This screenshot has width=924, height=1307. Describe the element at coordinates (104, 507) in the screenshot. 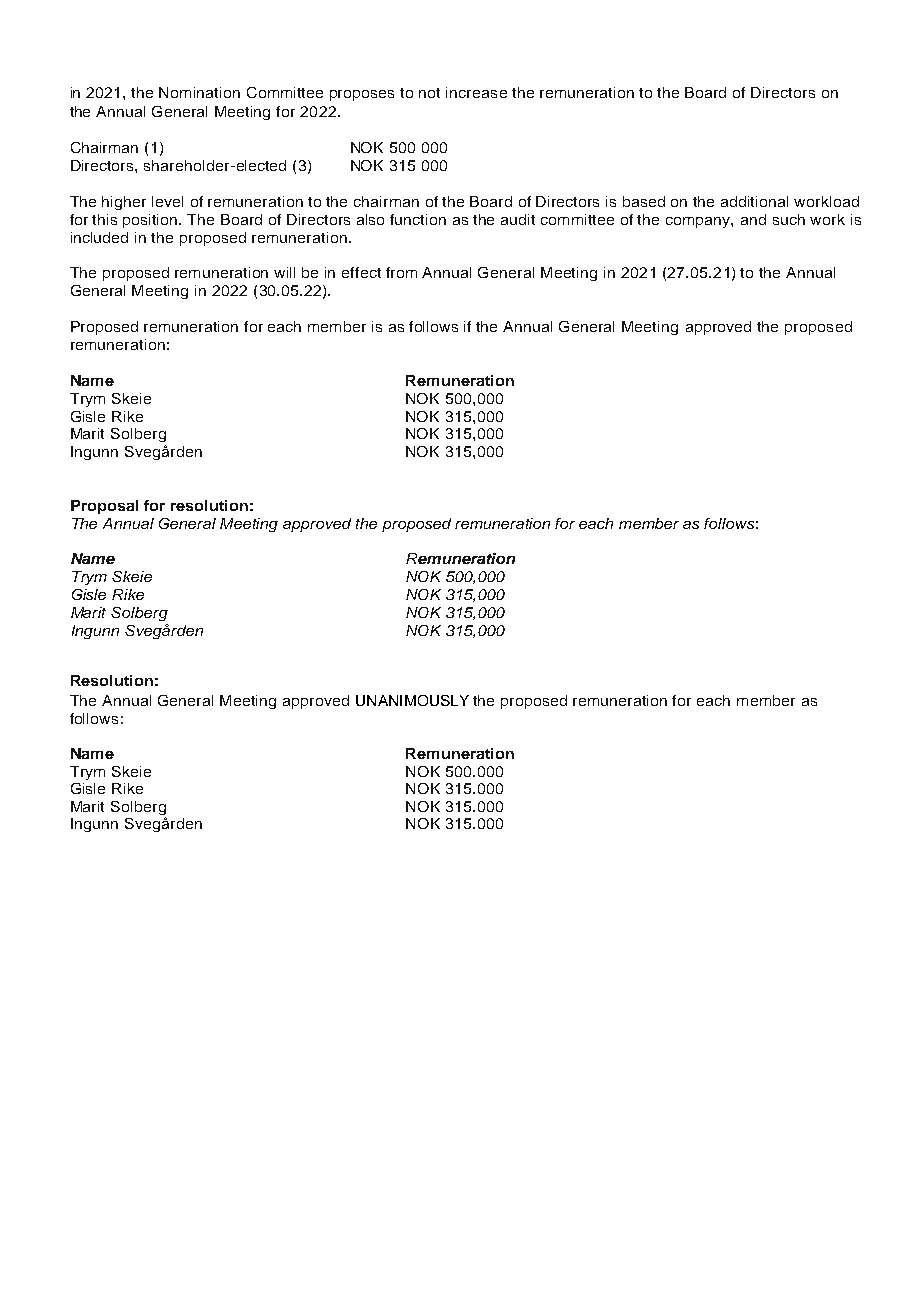

I see `Proposal` at that location.
